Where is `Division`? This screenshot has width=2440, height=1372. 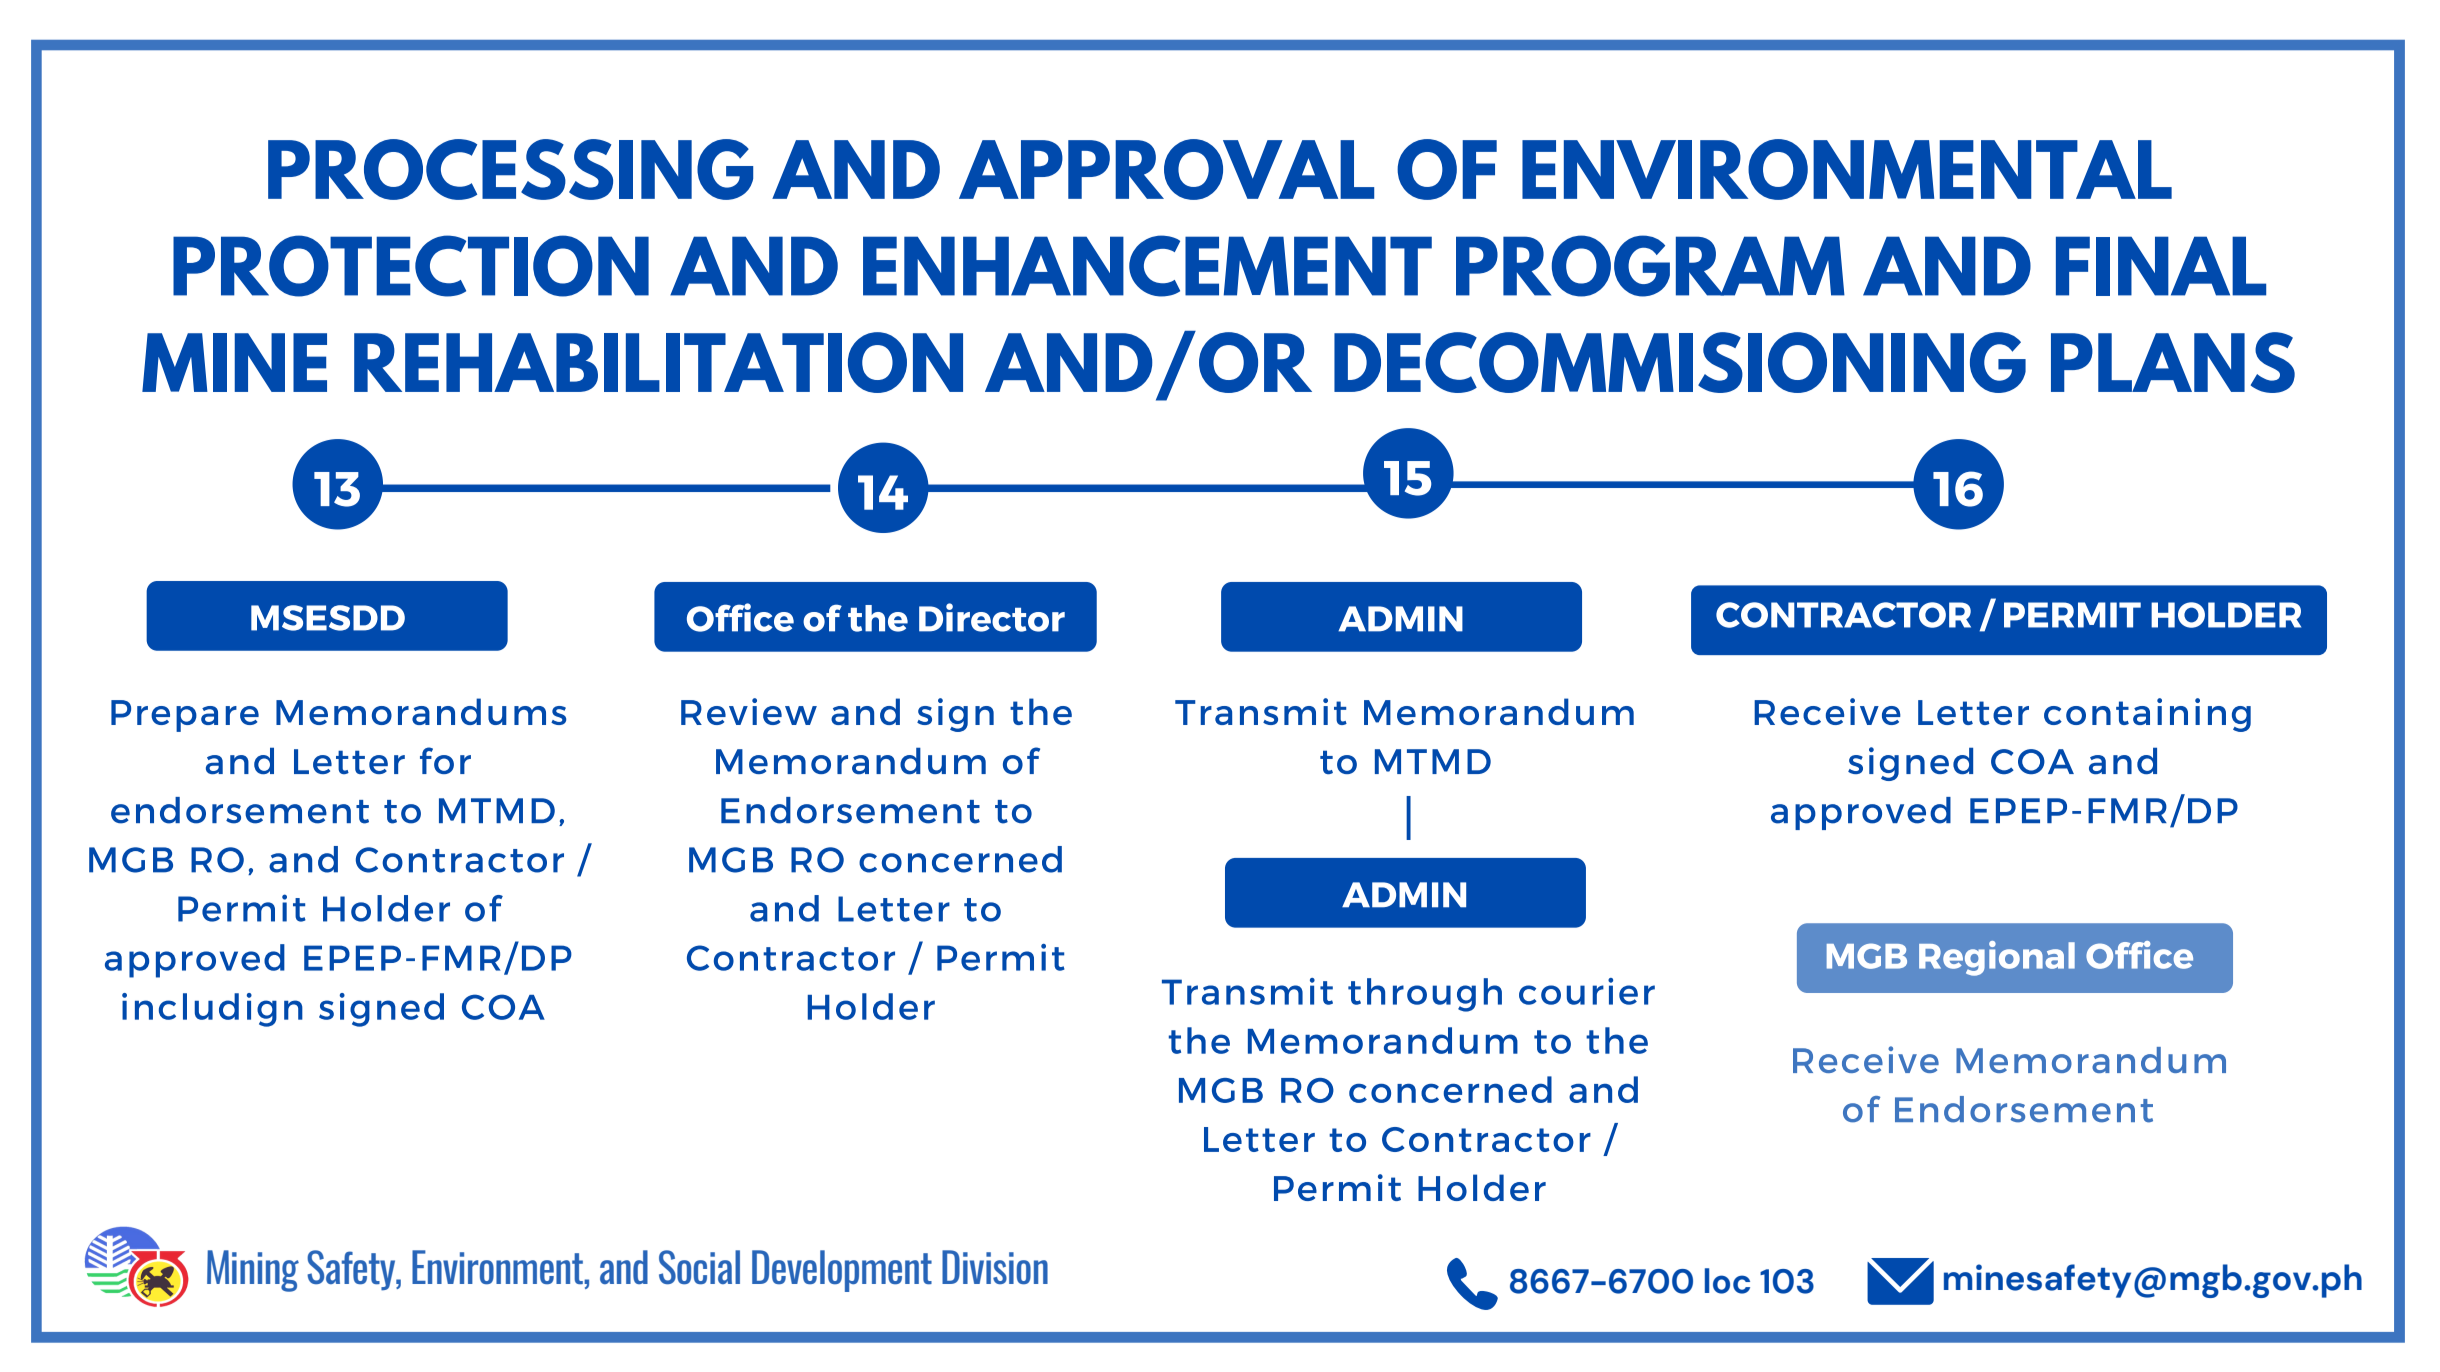 Division is located at coordinates (995, 1267).
